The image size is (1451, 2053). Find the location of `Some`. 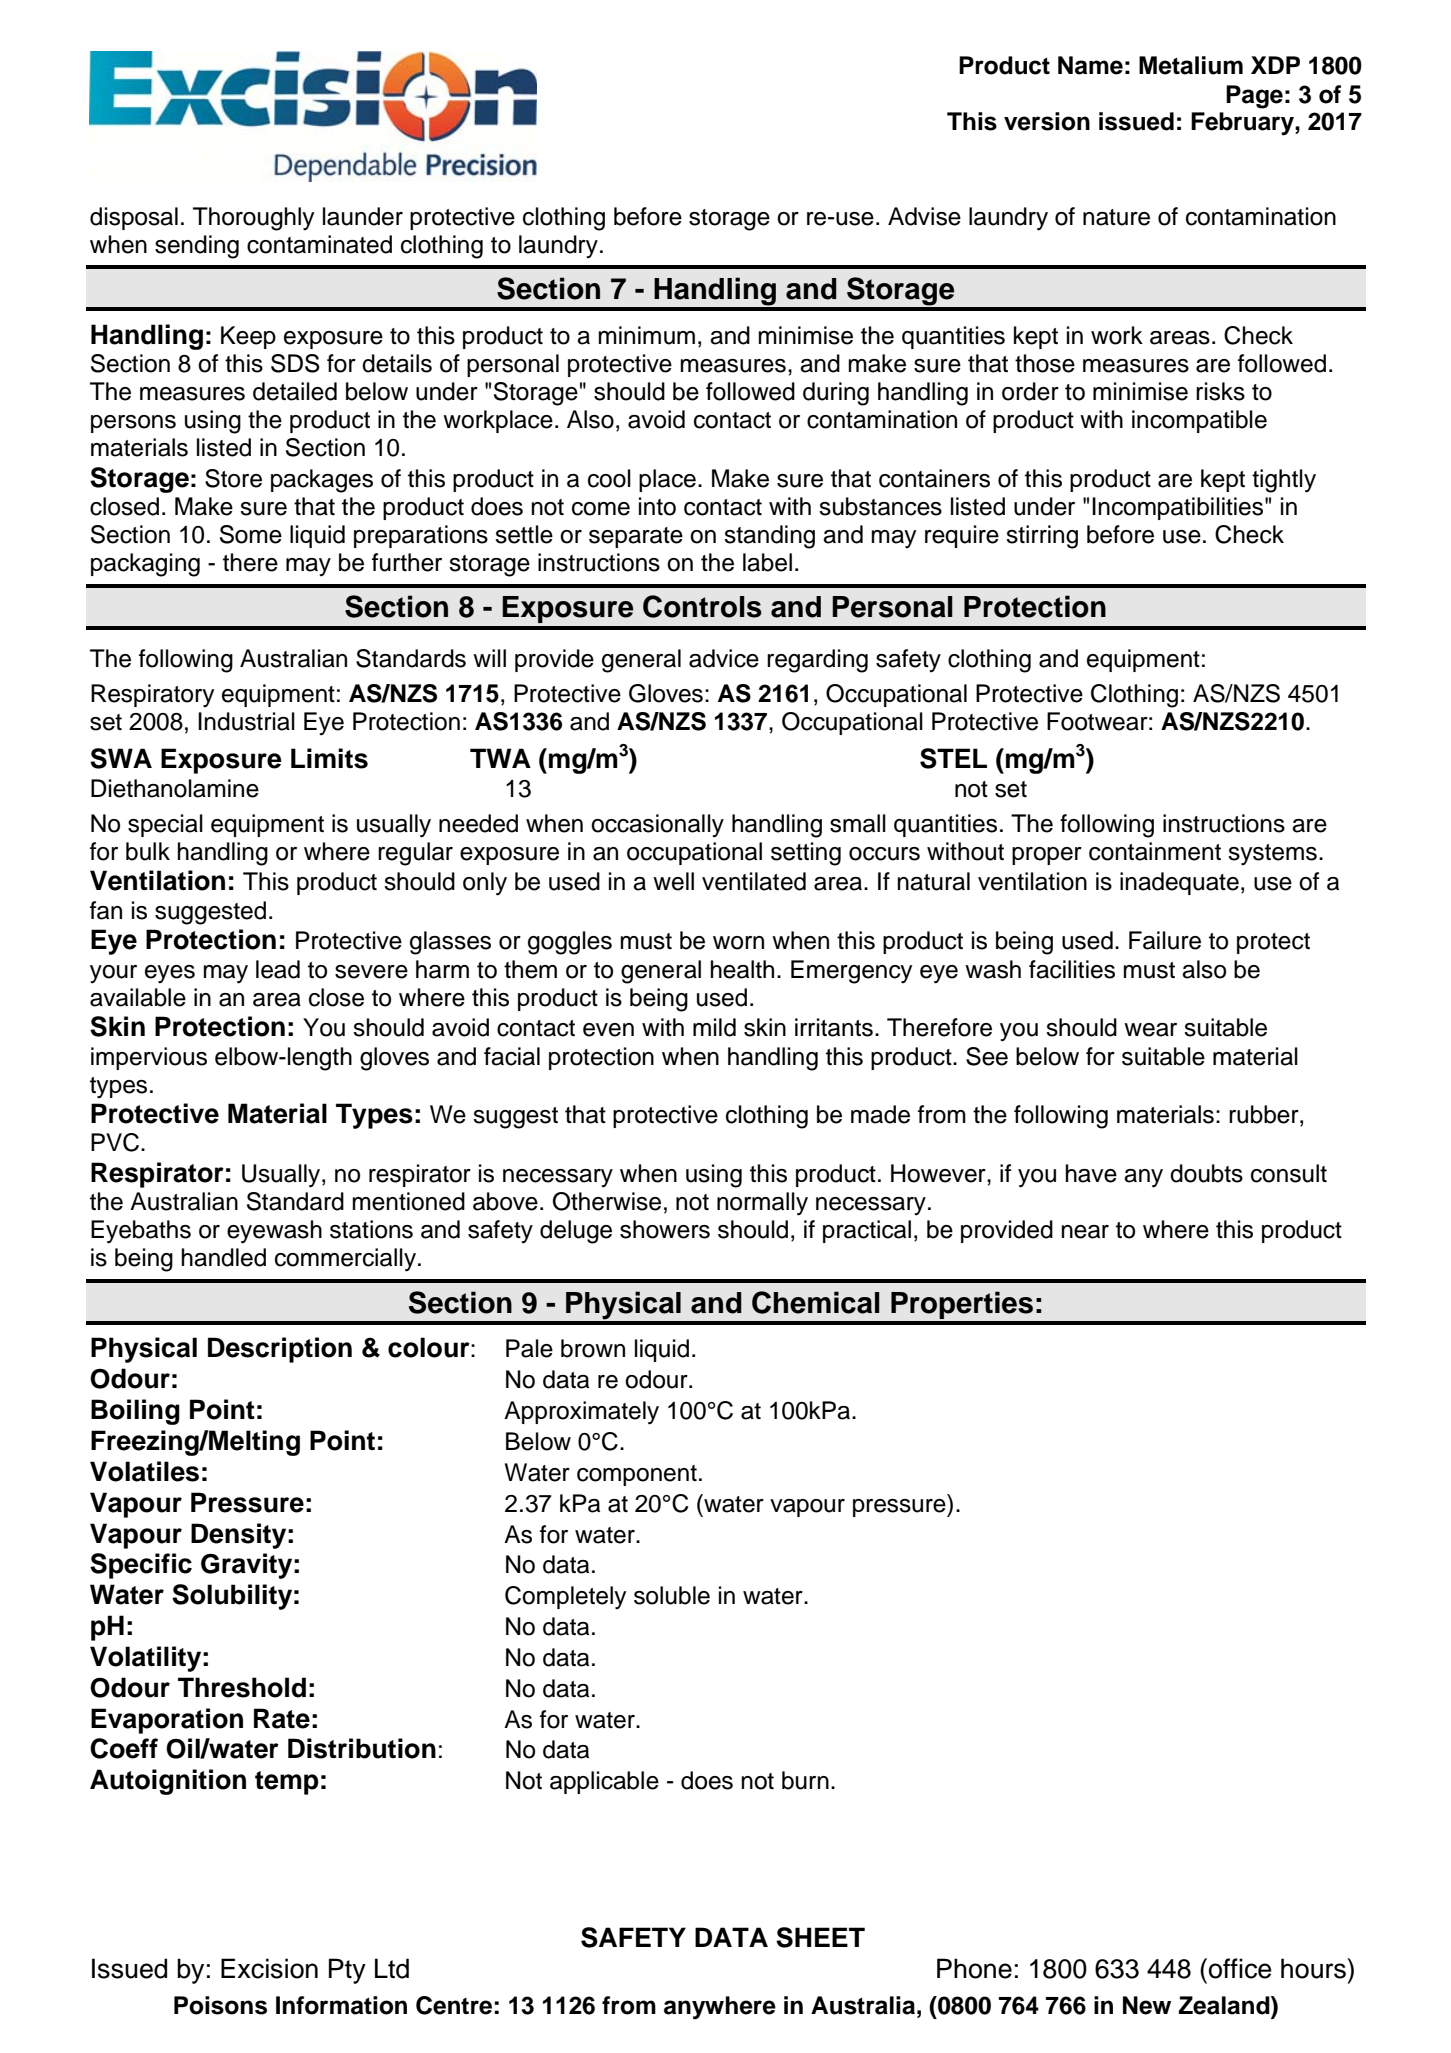

Some is located at coordinates (251, 534).
